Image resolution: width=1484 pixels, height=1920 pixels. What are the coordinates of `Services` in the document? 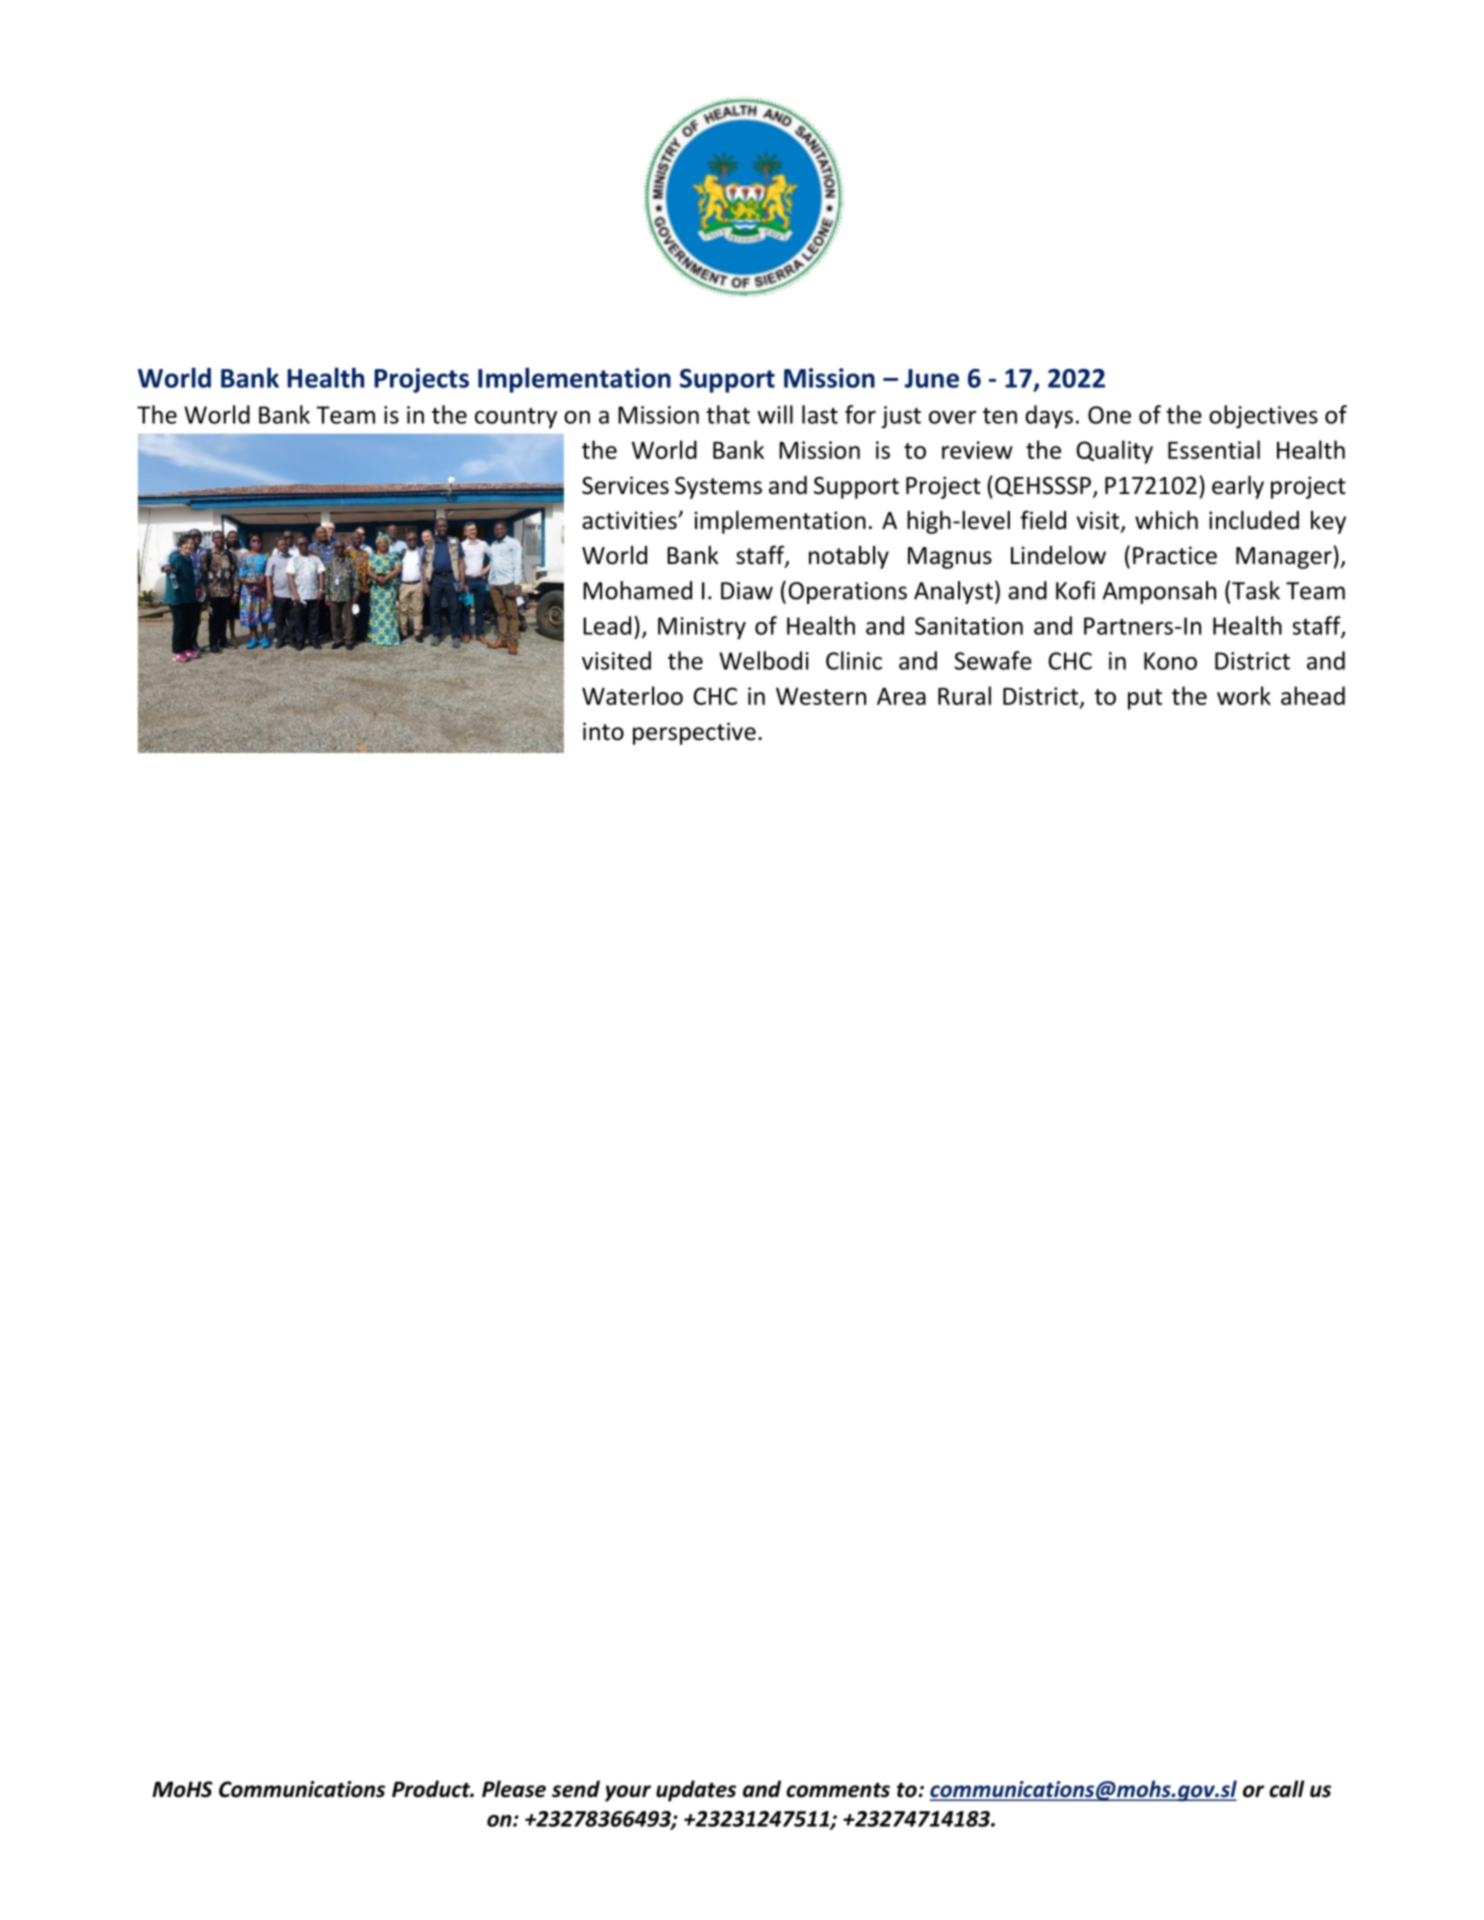 It's located at (625, 485).
